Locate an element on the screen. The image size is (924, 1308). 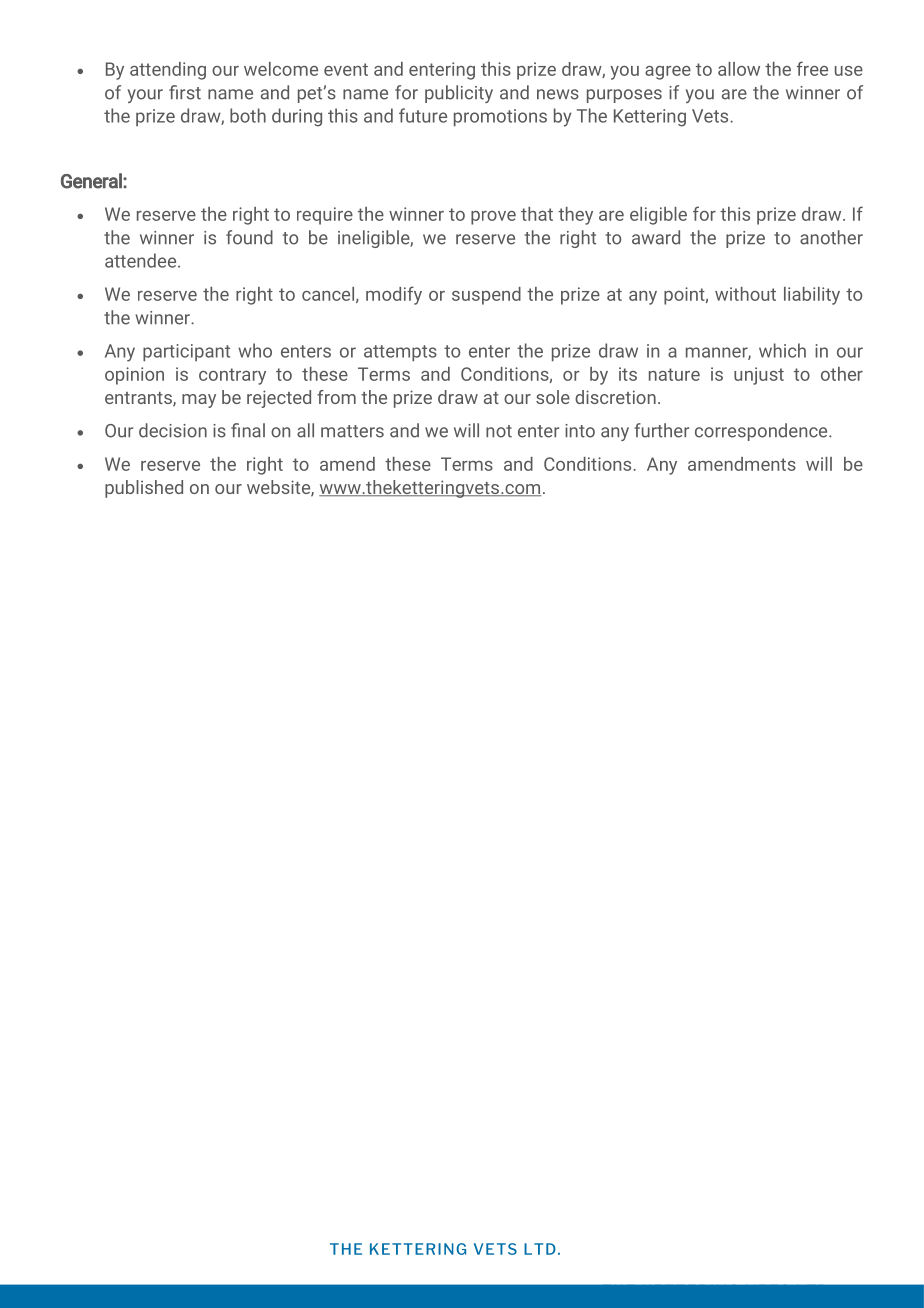
publicity is located at coordinates (459, 94).
